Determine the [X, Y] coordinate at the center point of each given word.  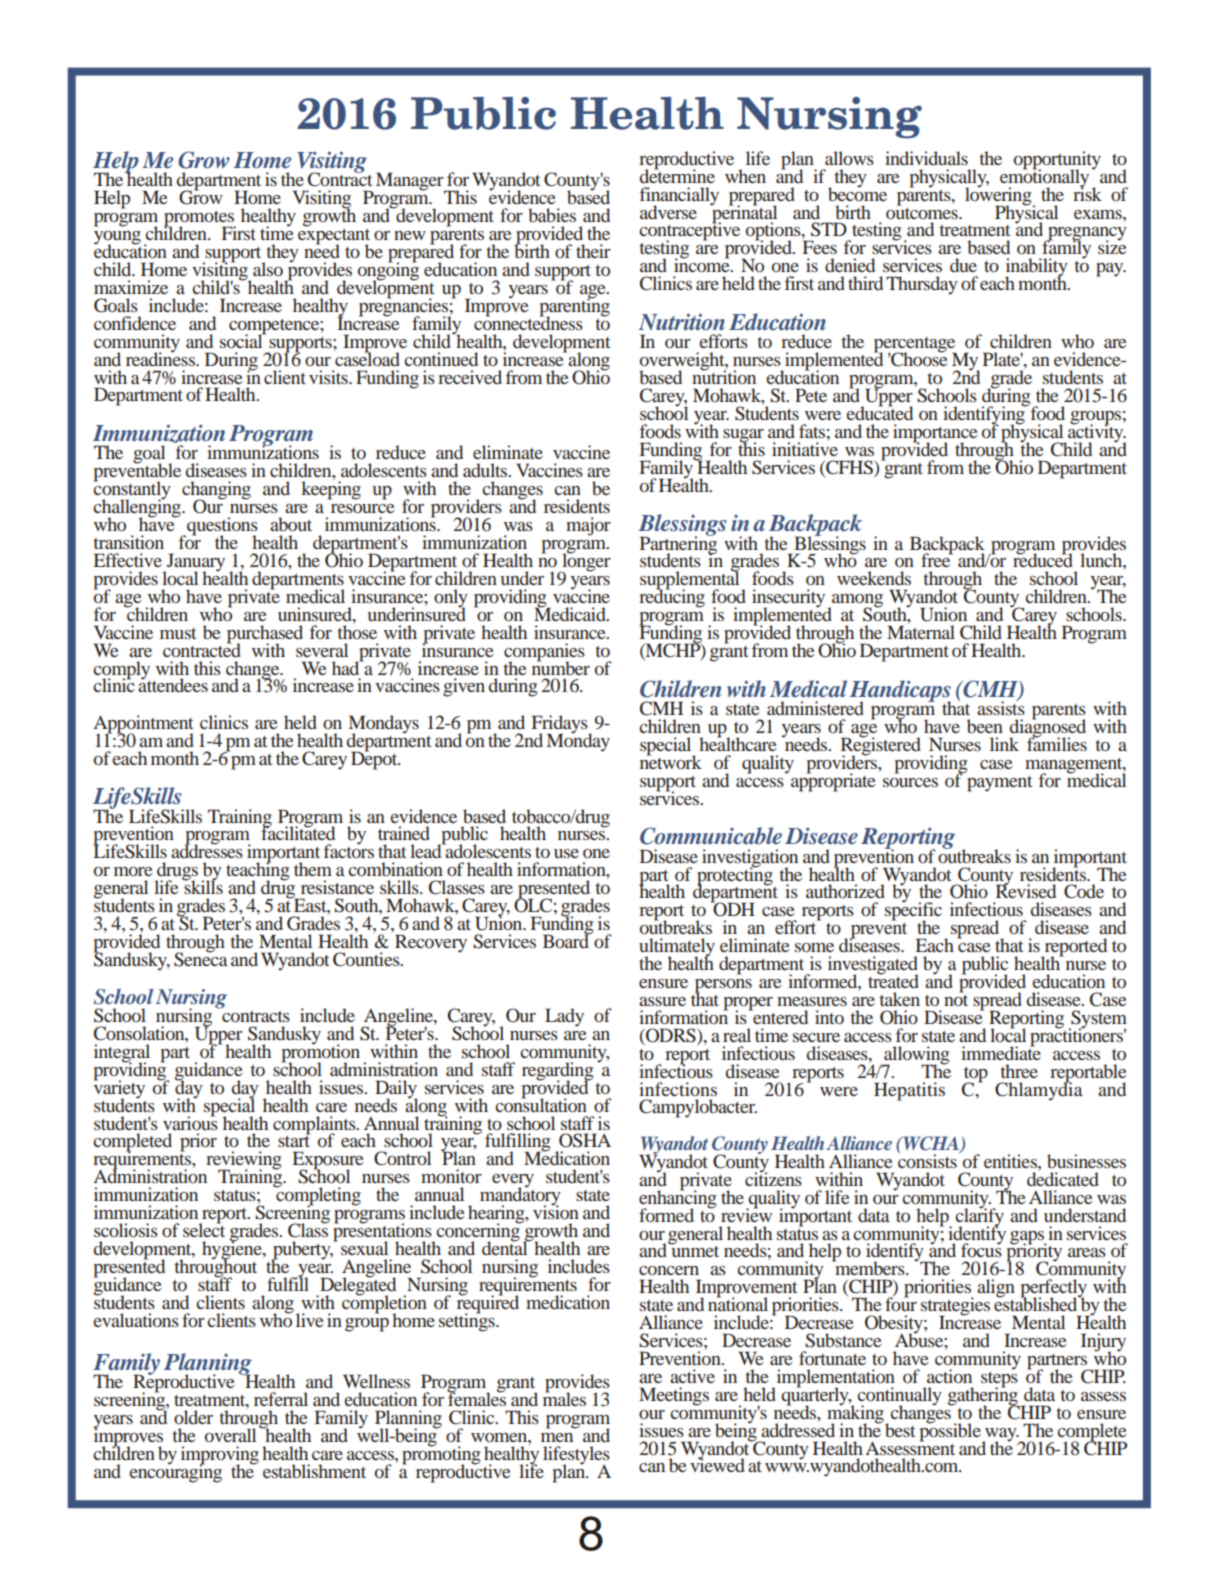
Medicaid [571, 613]
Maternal [921, 631]
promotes [200, 220]
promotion [320, 1053]
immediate [1001, 1052]
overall [230, 1435]
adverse [668, 212]
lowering [999, 196]
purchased [265, 635]
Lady [564, 1017]
